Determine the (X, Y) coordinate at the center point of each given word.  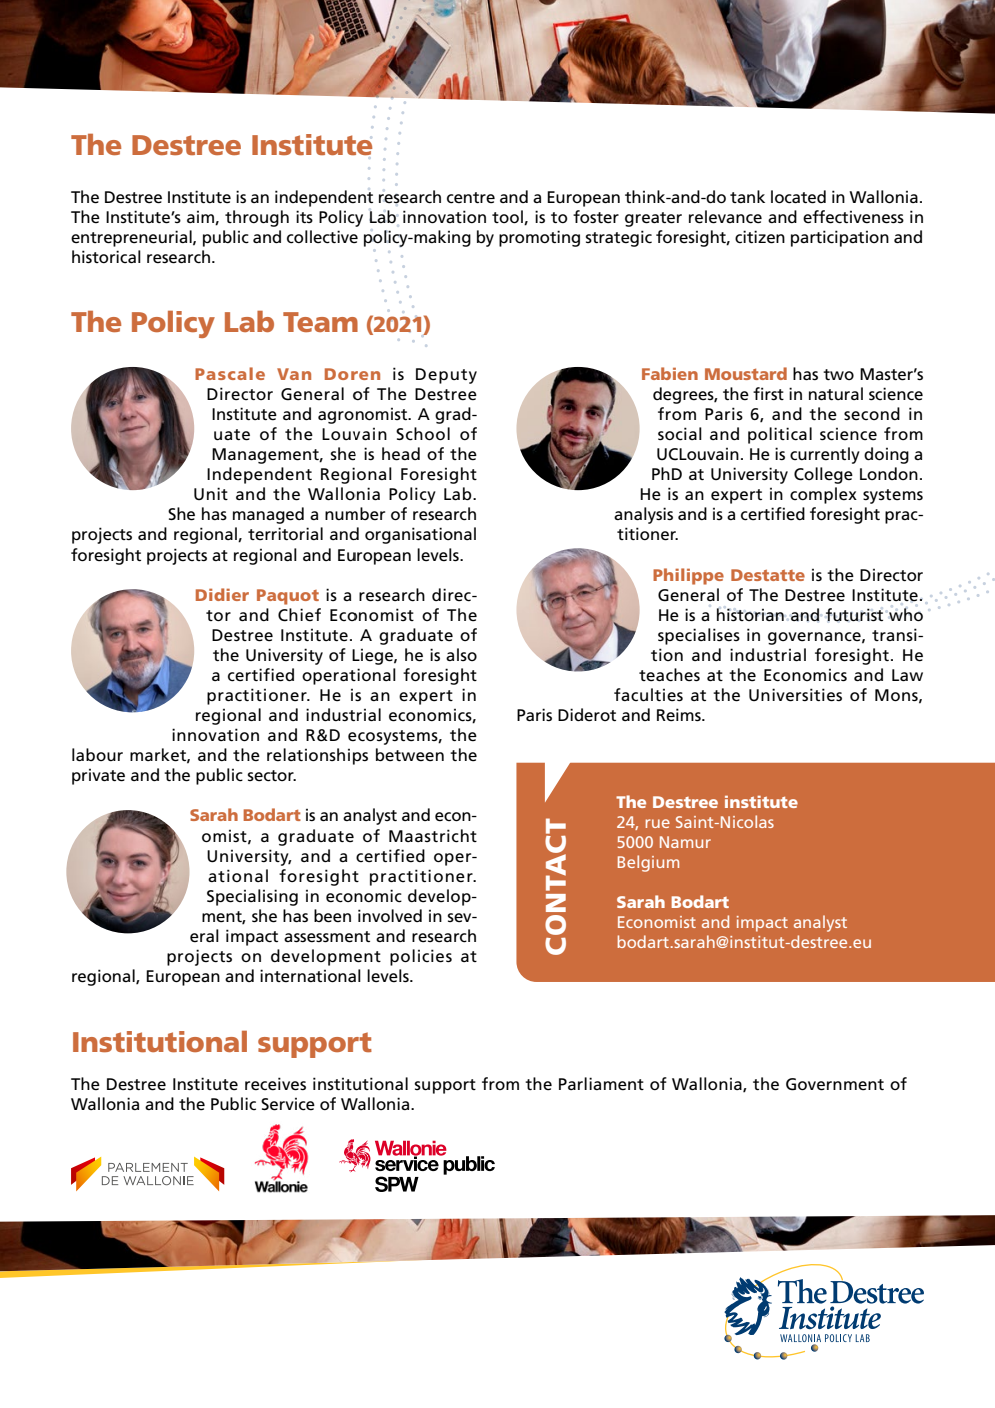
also (461, 654)
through (257, 218)
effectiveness (853, 217)
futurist (854, 615)
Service (288, 1104)
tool (508, 217)
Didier (222, 594)
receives (275, 1084)
